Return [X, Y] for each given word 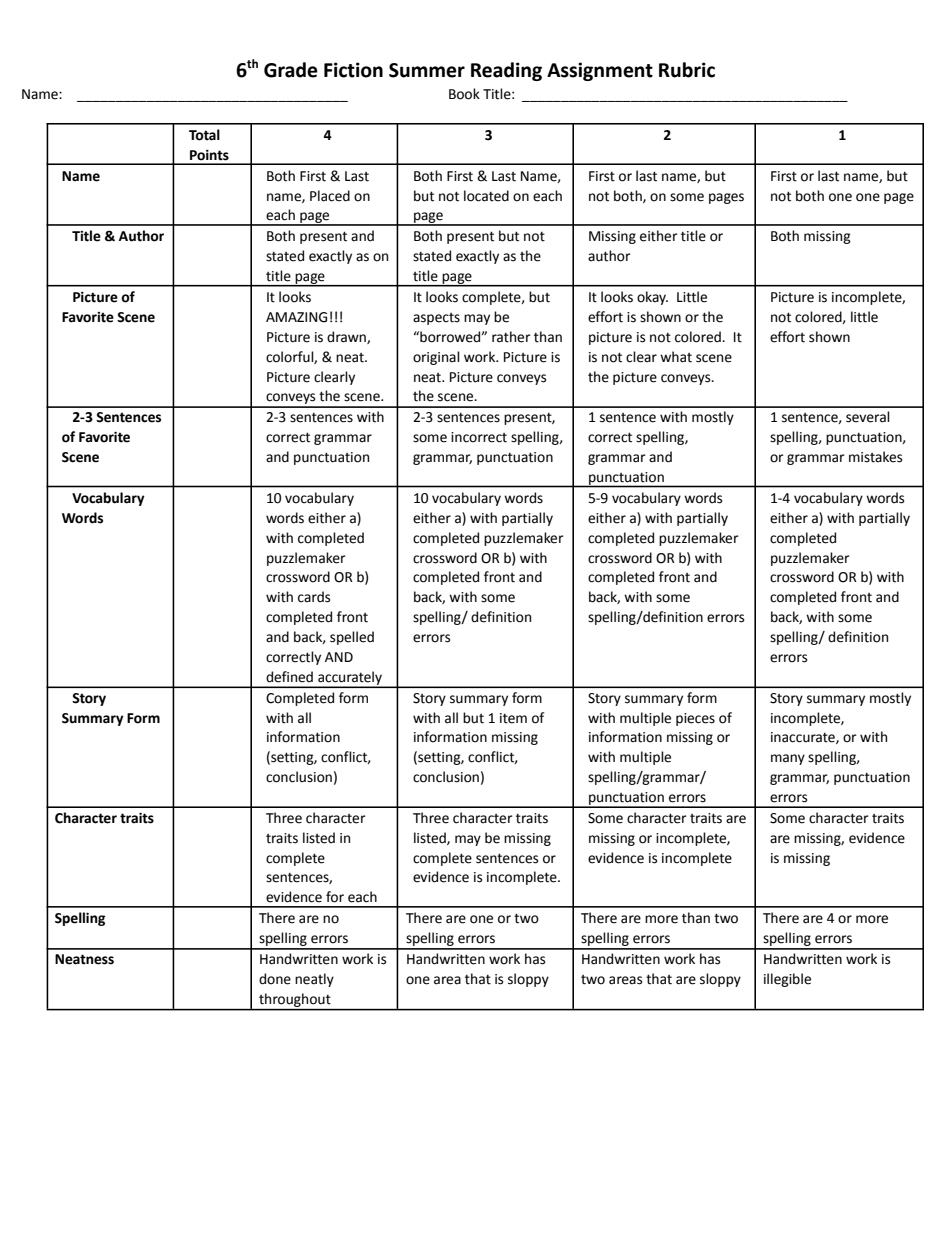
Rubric [687, 70]
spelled [352, 638]
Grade [291, 70]
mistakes [875, 457]
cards [314, 597]
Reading [506, 71]
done [275, 979]
